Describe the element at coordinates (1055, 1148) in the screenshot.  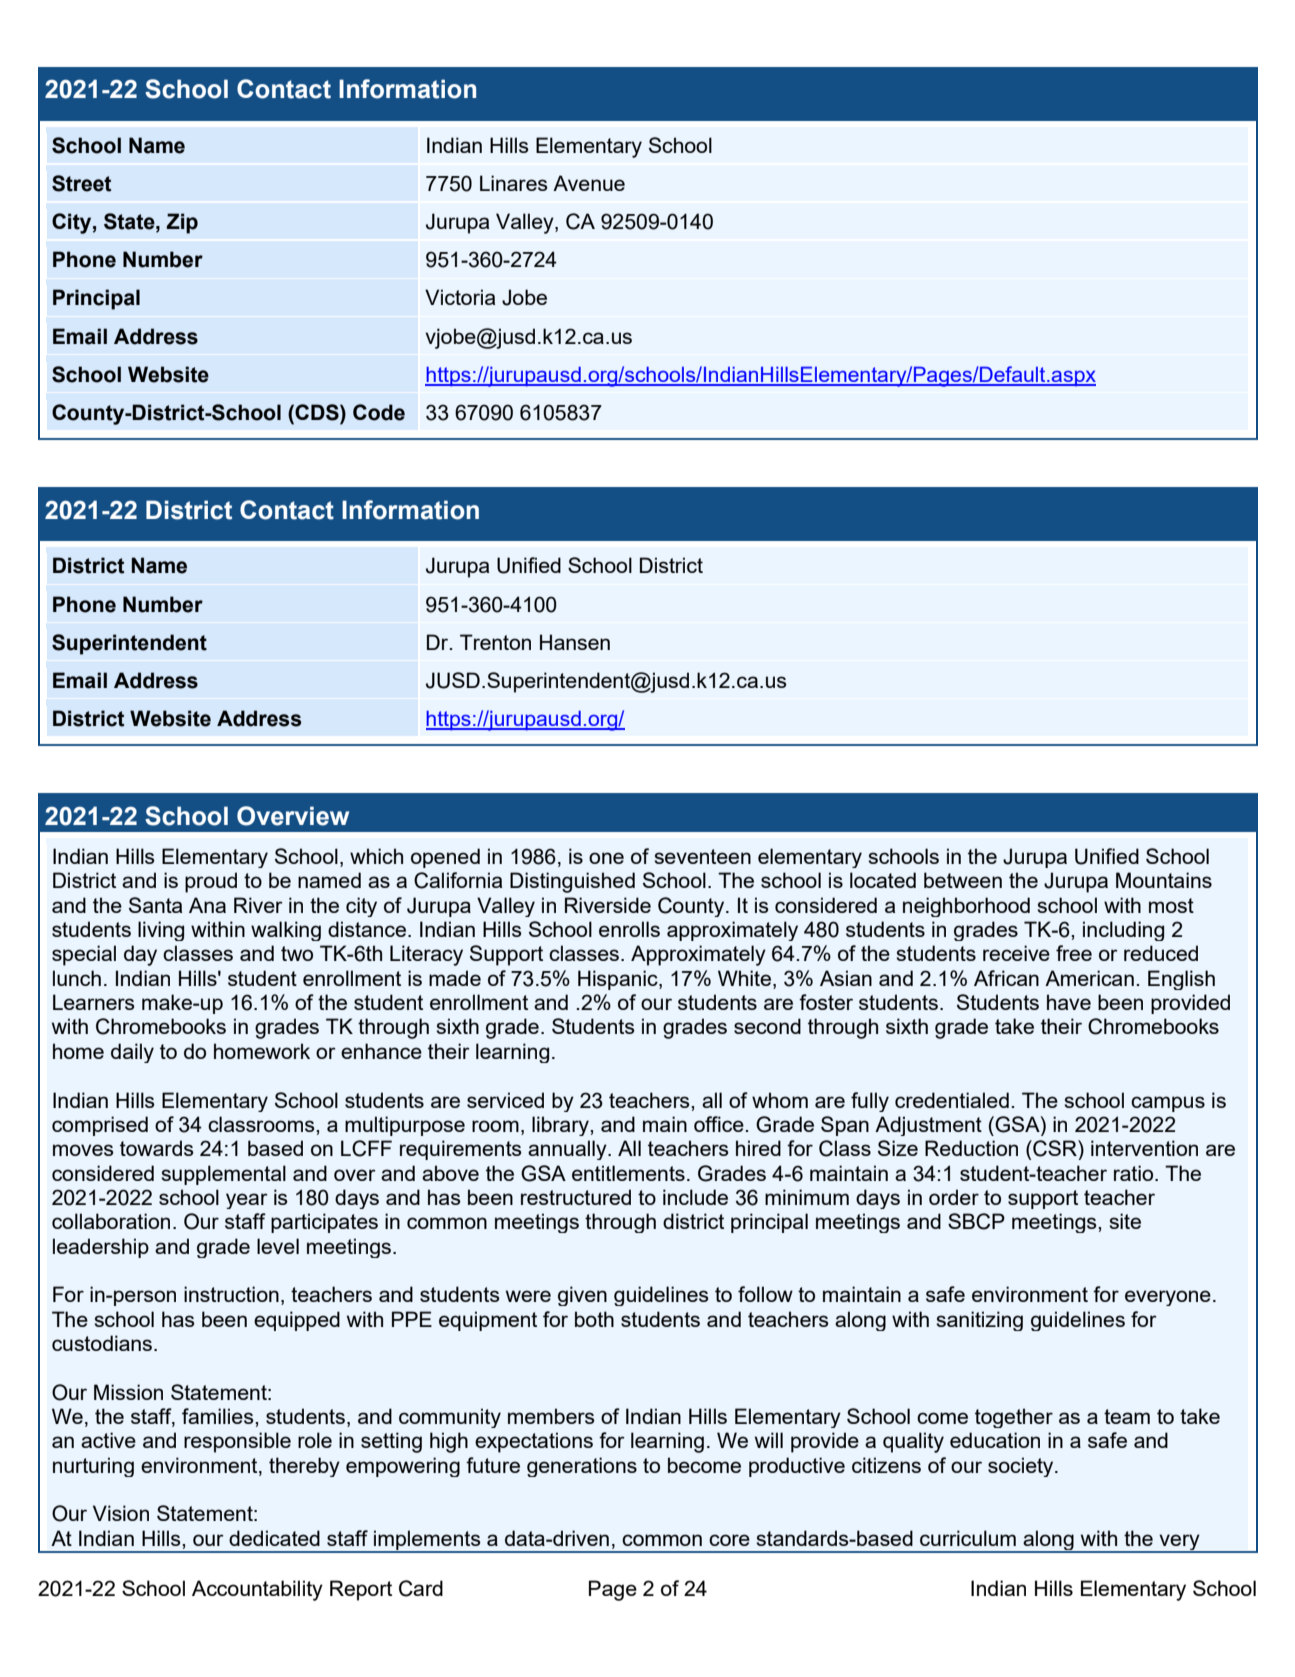
I see `CSR` at that location.
